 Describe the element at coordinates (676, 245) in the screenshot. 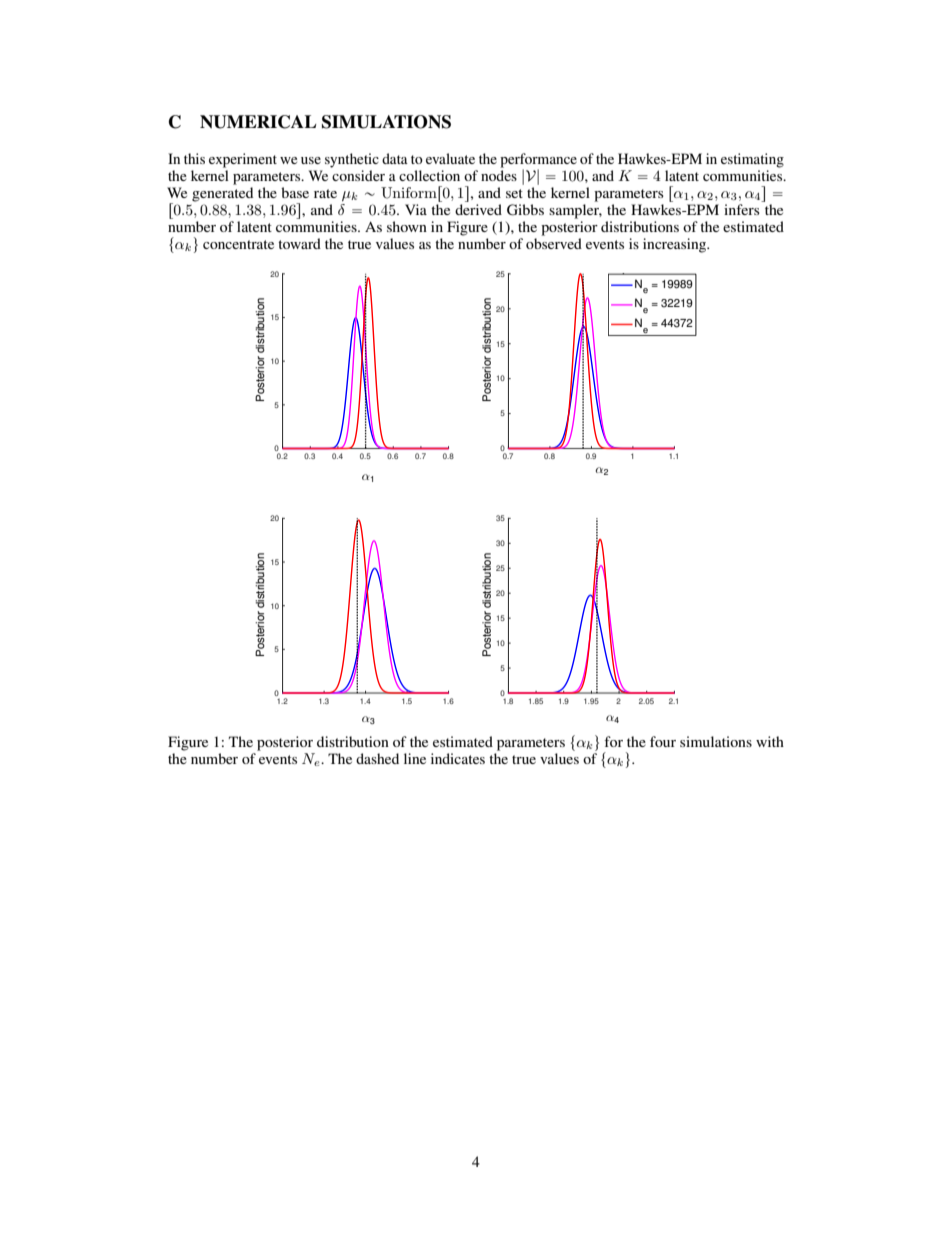

I see `increasing` at that location.
